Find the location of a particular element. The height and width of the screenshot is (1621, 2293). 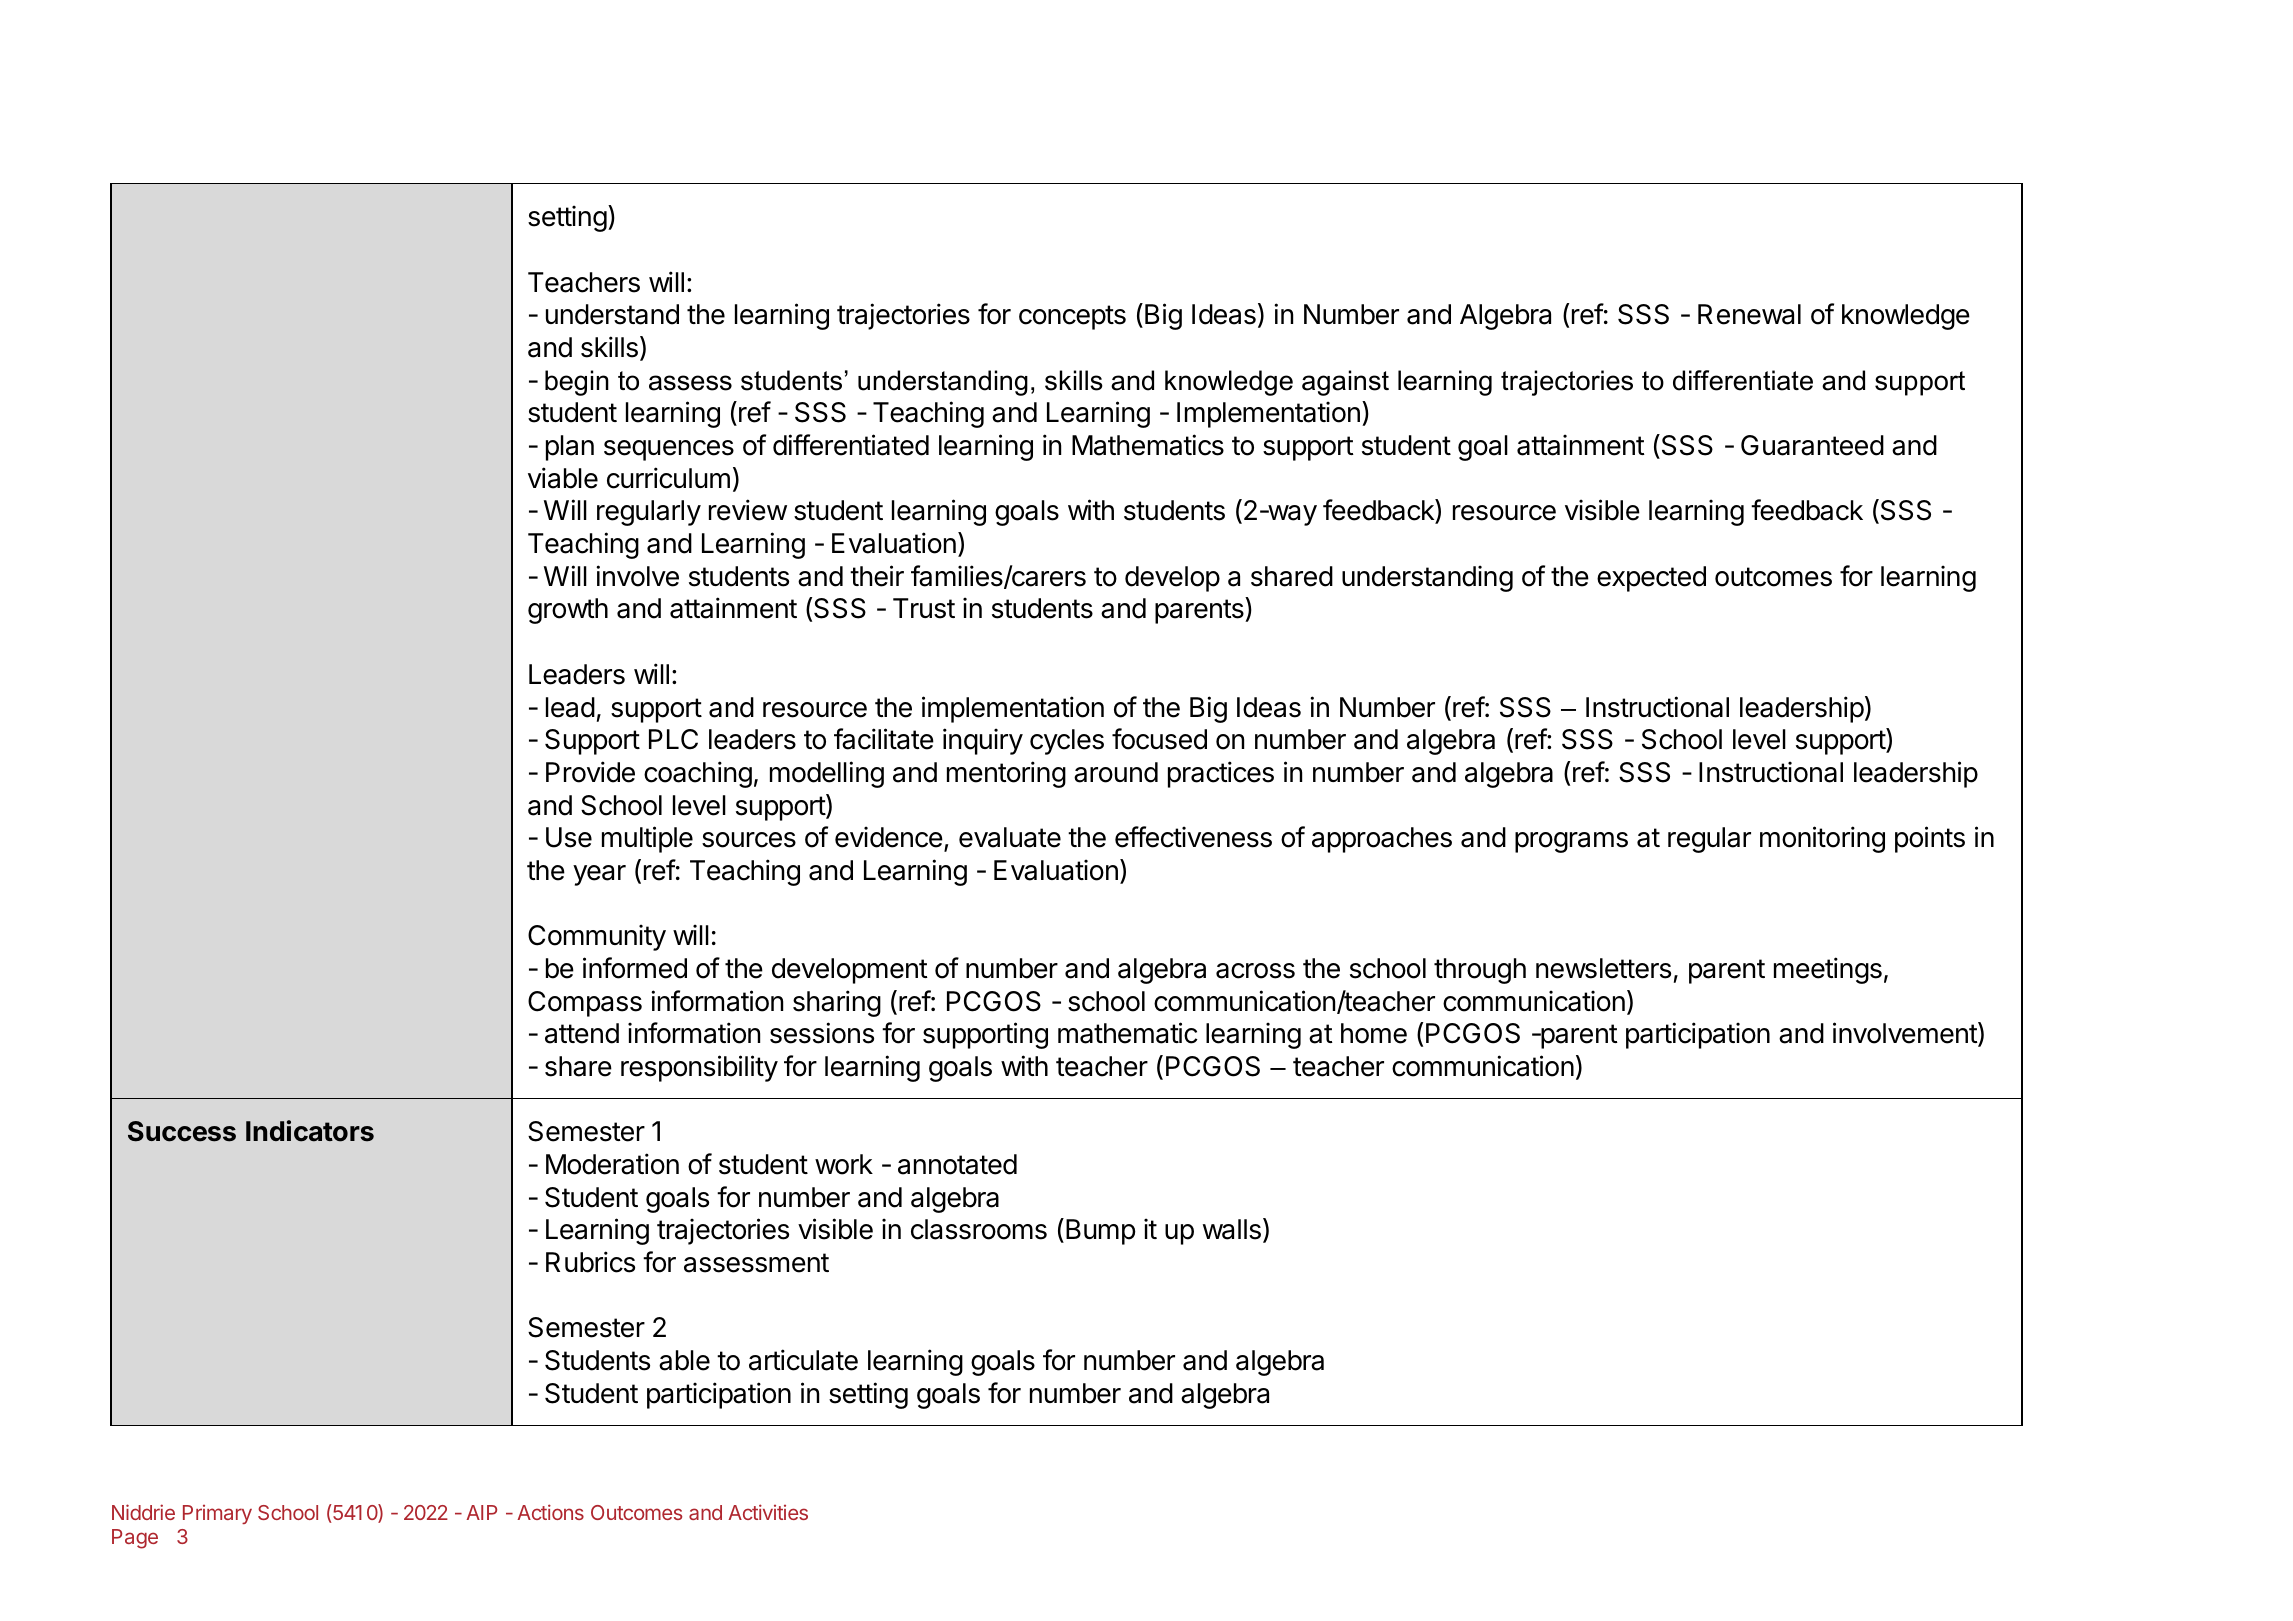

AIP is located at coordinates (481, 1512).
